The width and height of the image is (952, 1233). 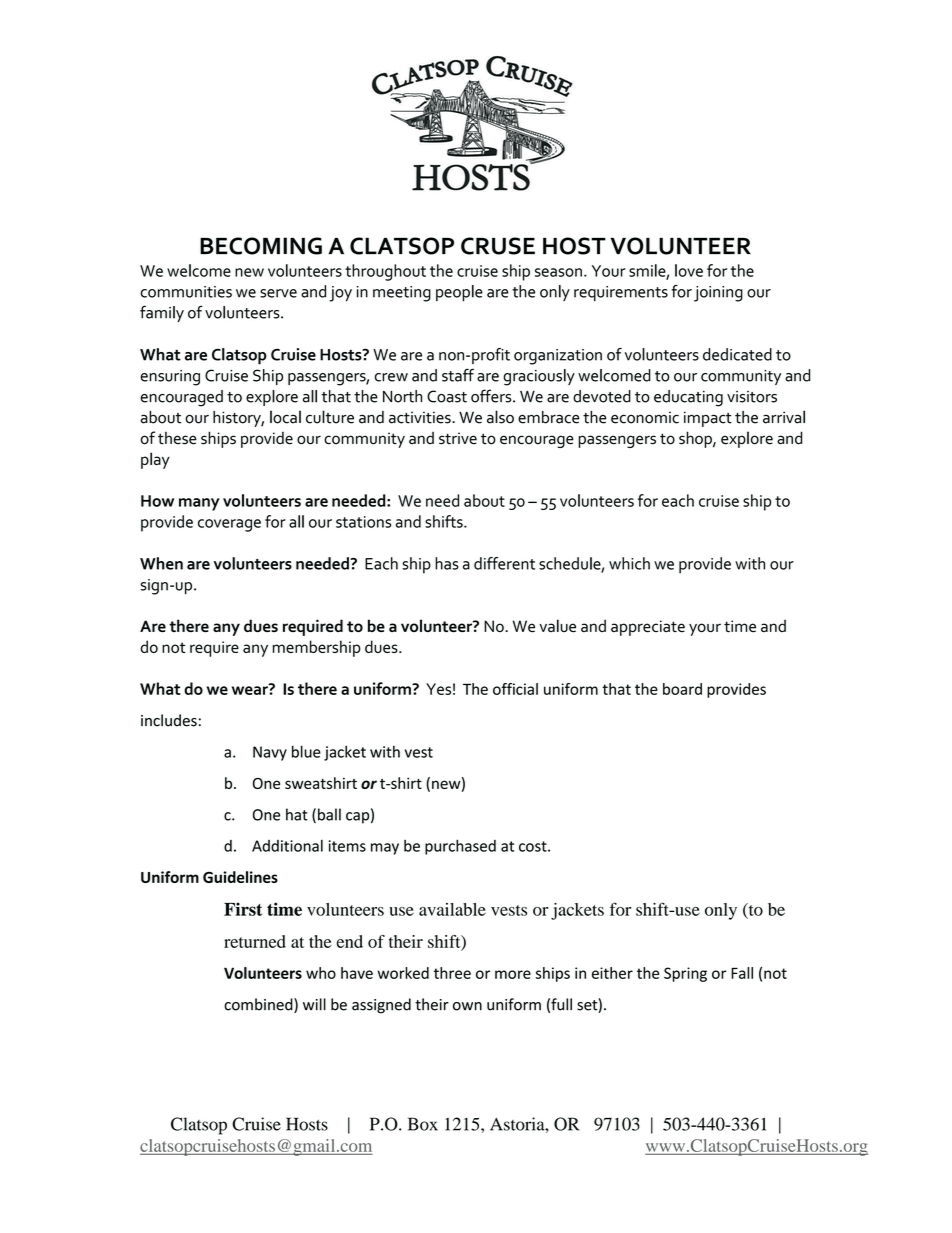 I want to click on Guidelines, so click(x=240, y=877).
